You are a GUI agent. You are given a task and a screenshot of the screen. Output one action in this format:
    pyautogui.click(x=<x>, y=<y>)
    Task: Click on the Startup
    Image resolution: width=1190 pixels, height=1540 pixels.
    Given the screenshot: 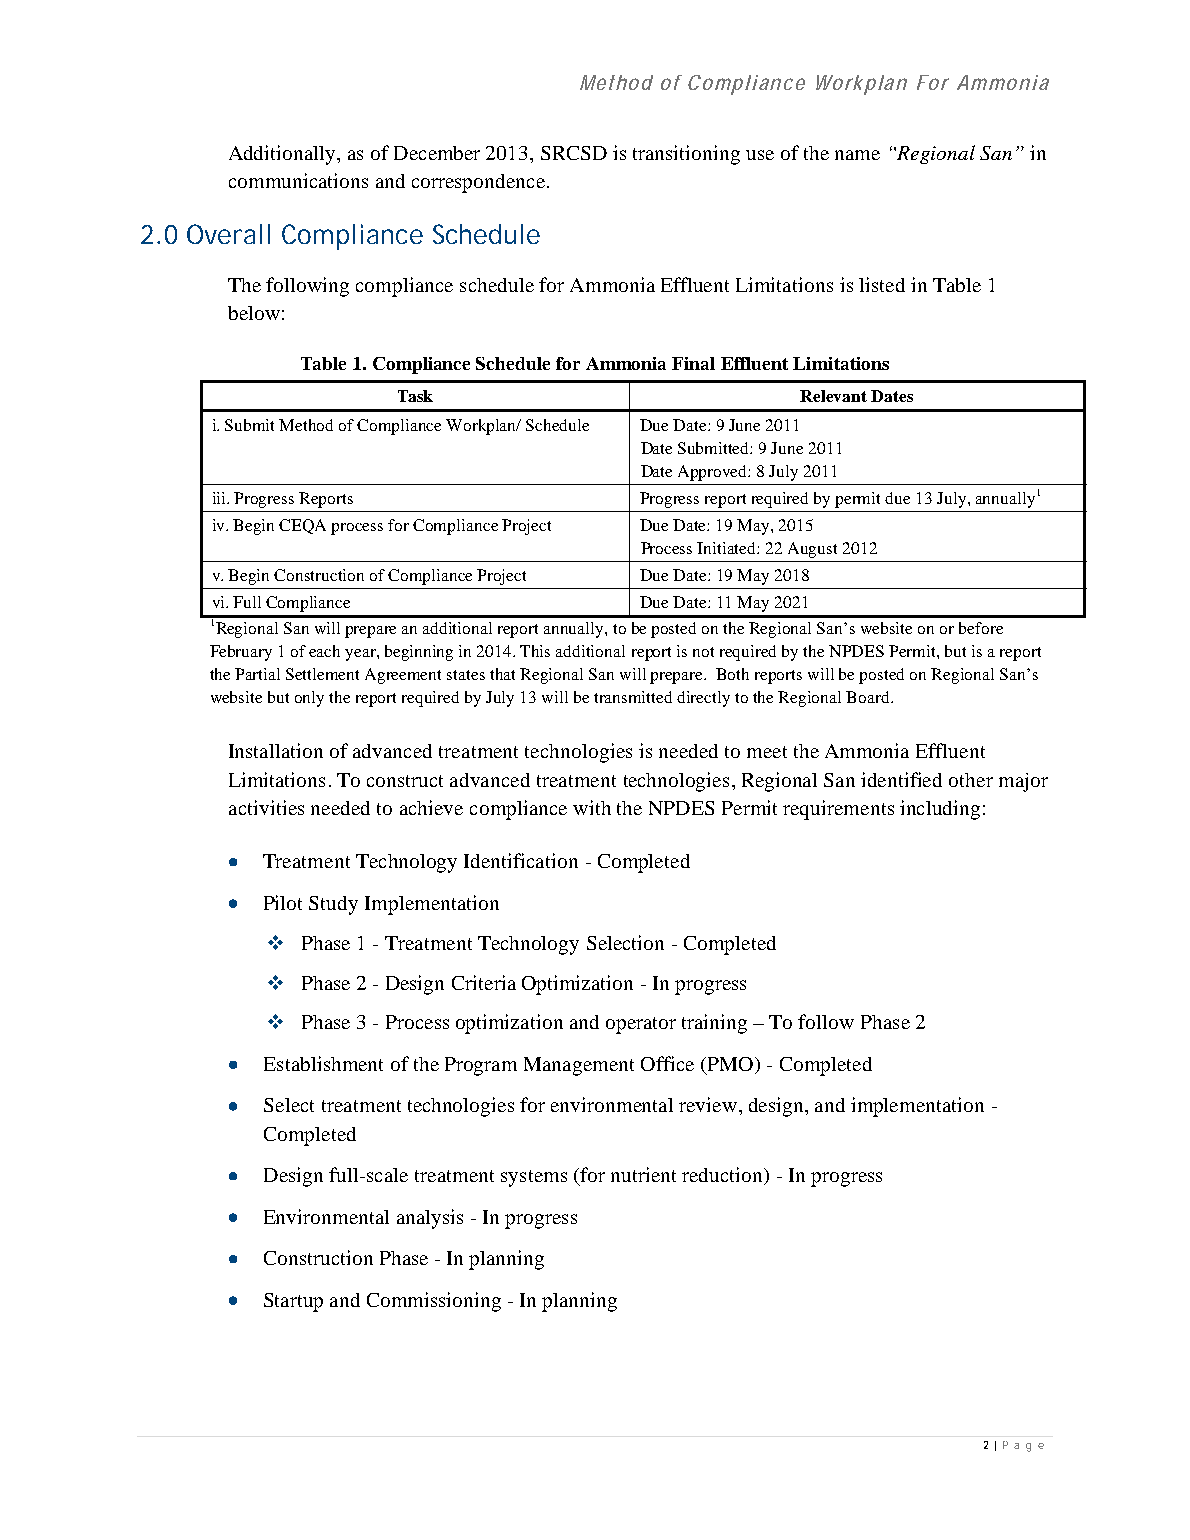 What is the action you would take?
    pyautogui.click(x=293, y=1302)
